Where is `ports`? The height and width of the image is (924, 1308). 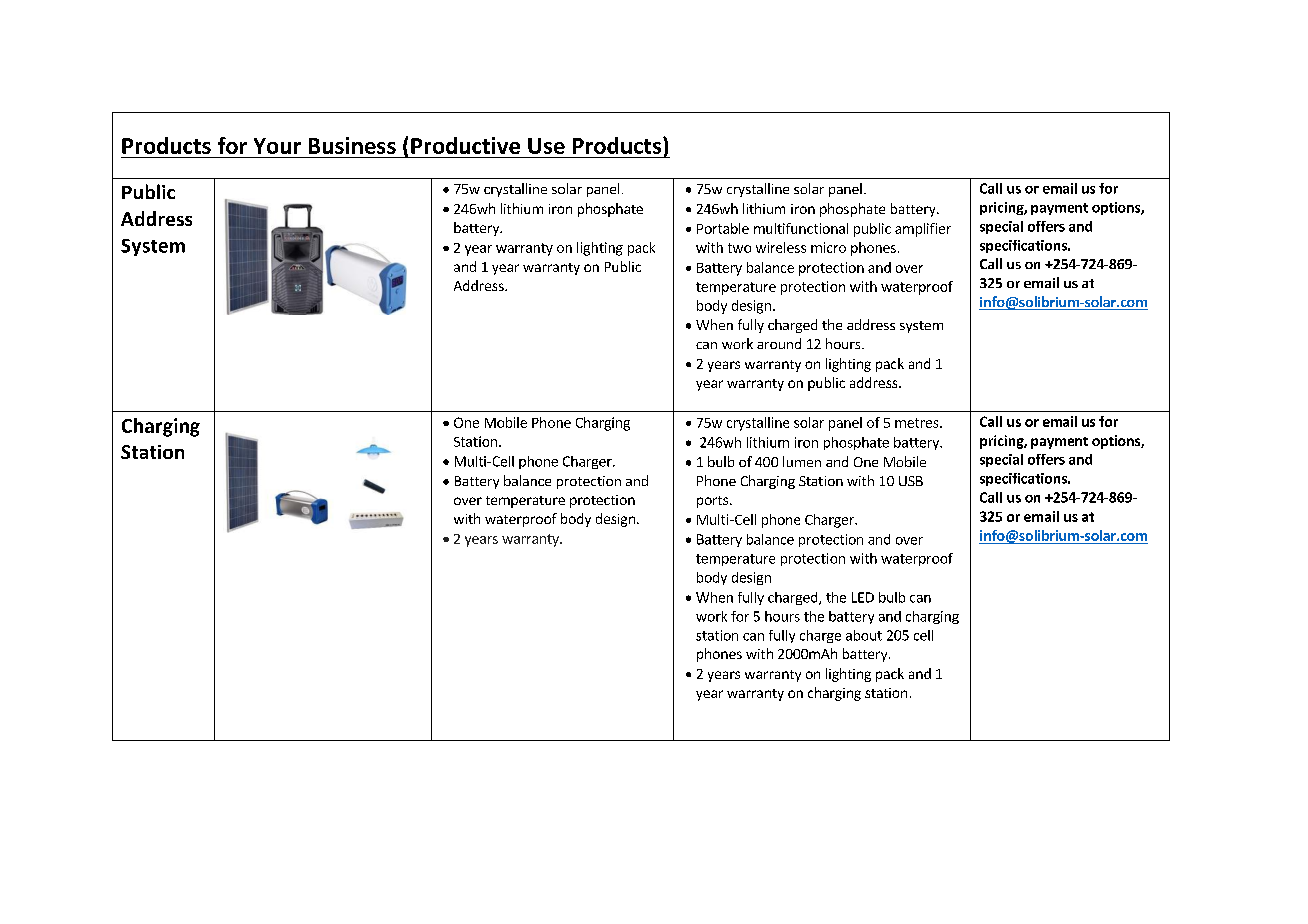
ports is located at coordinates (712, 502).
